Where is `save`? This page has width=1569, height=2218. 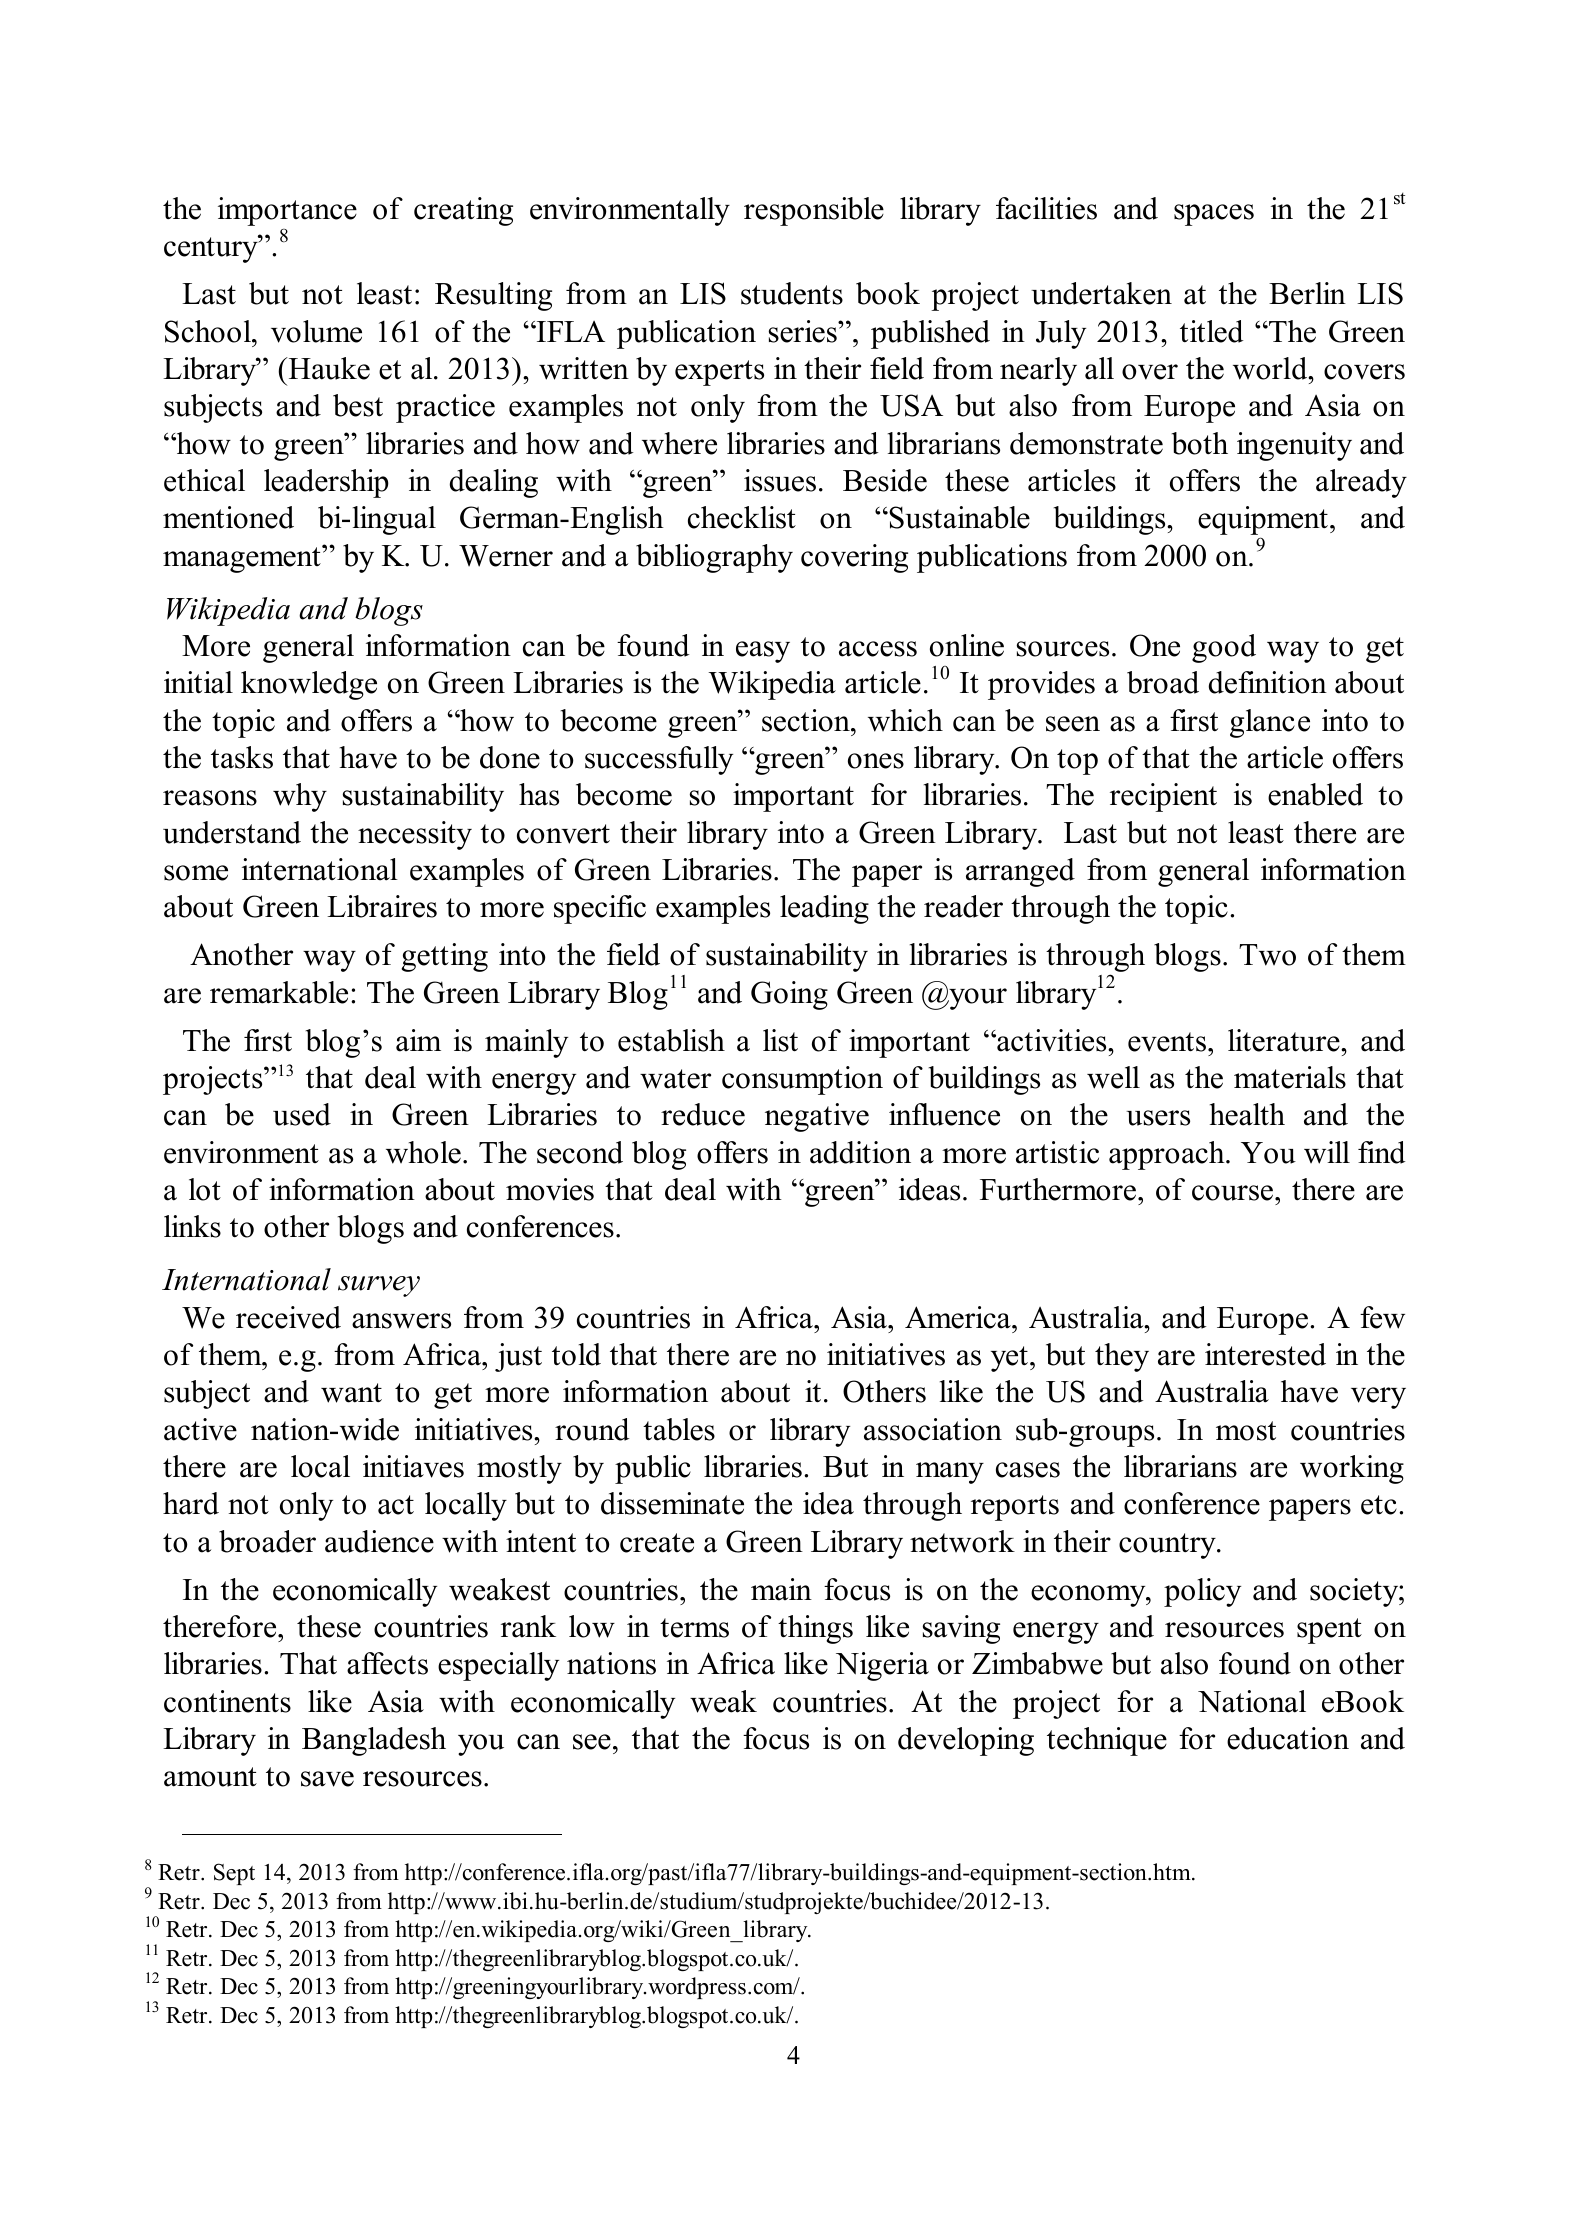
save is located at coordinates (327, 1779).
